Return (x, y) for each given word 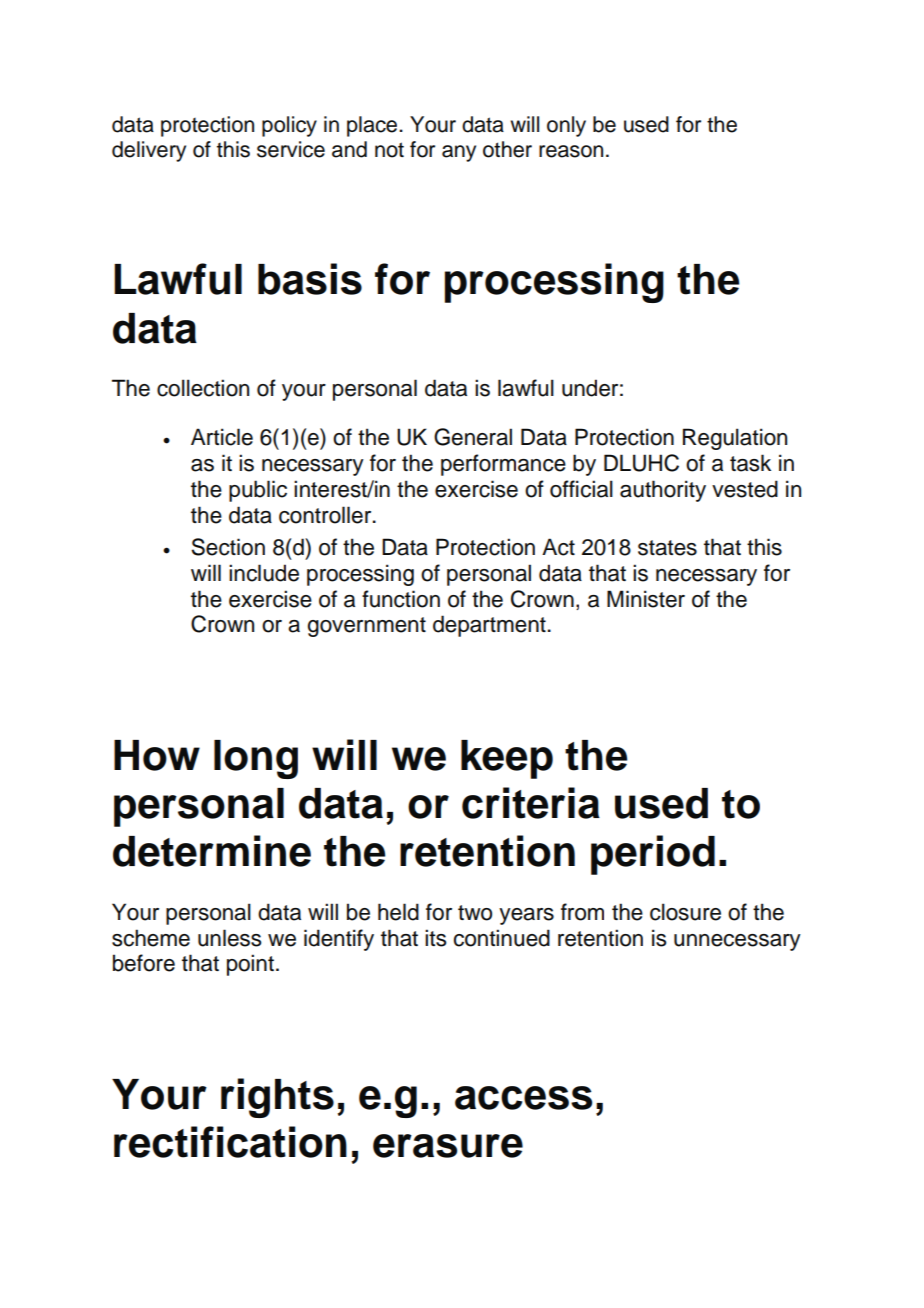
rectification (230, 1142)
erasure (448, 1146)
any (459, 153)
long (256, 759)
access (523, 1098)
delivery (149, 151)
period (653, 855)
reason (571, 151)
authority (663, 491)
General (473, 437)
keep (507, 759)
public (258, 491)
